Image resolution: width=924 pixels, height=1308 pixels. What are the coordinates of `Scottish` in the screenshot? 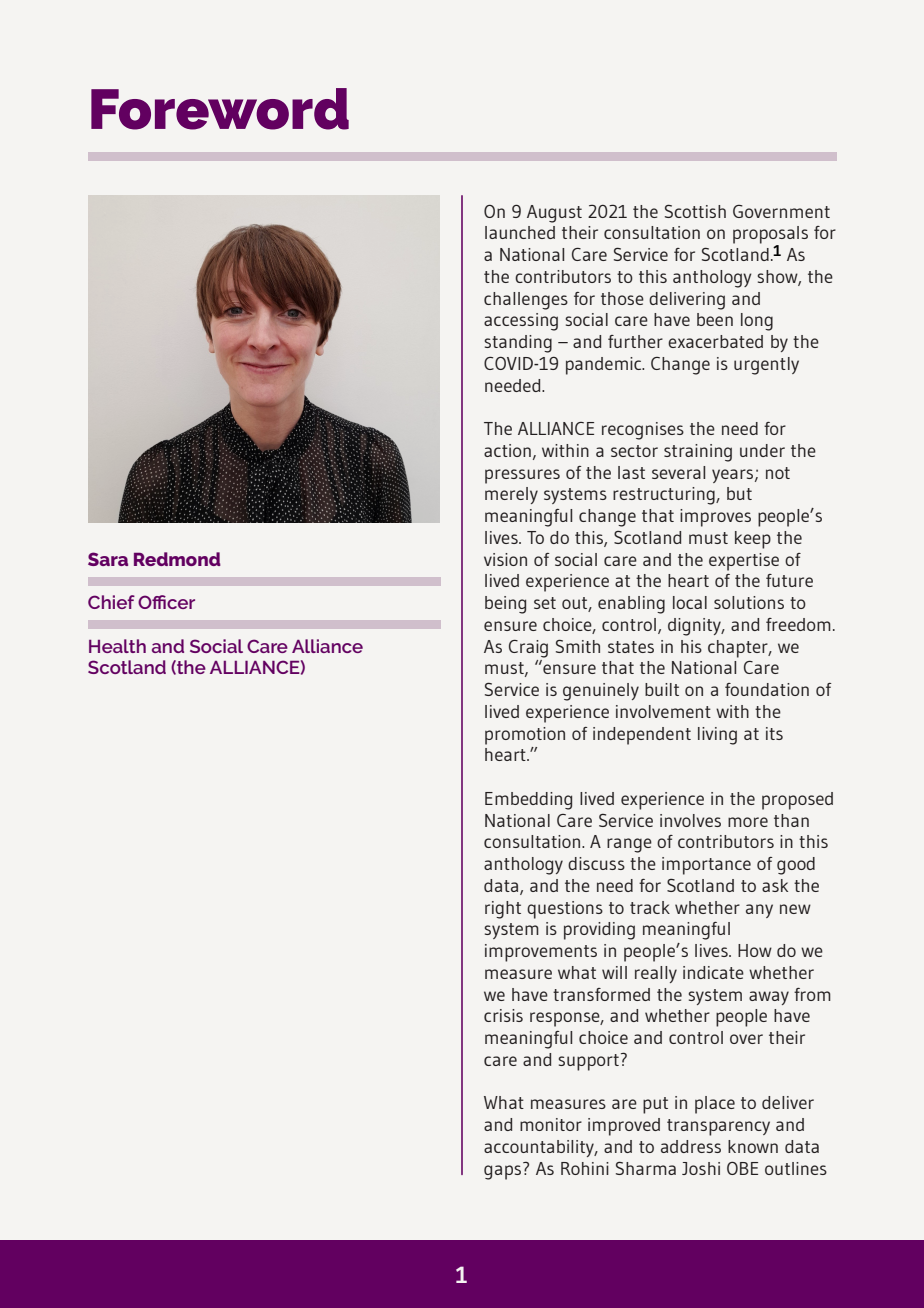 It's located at (695, 211).
